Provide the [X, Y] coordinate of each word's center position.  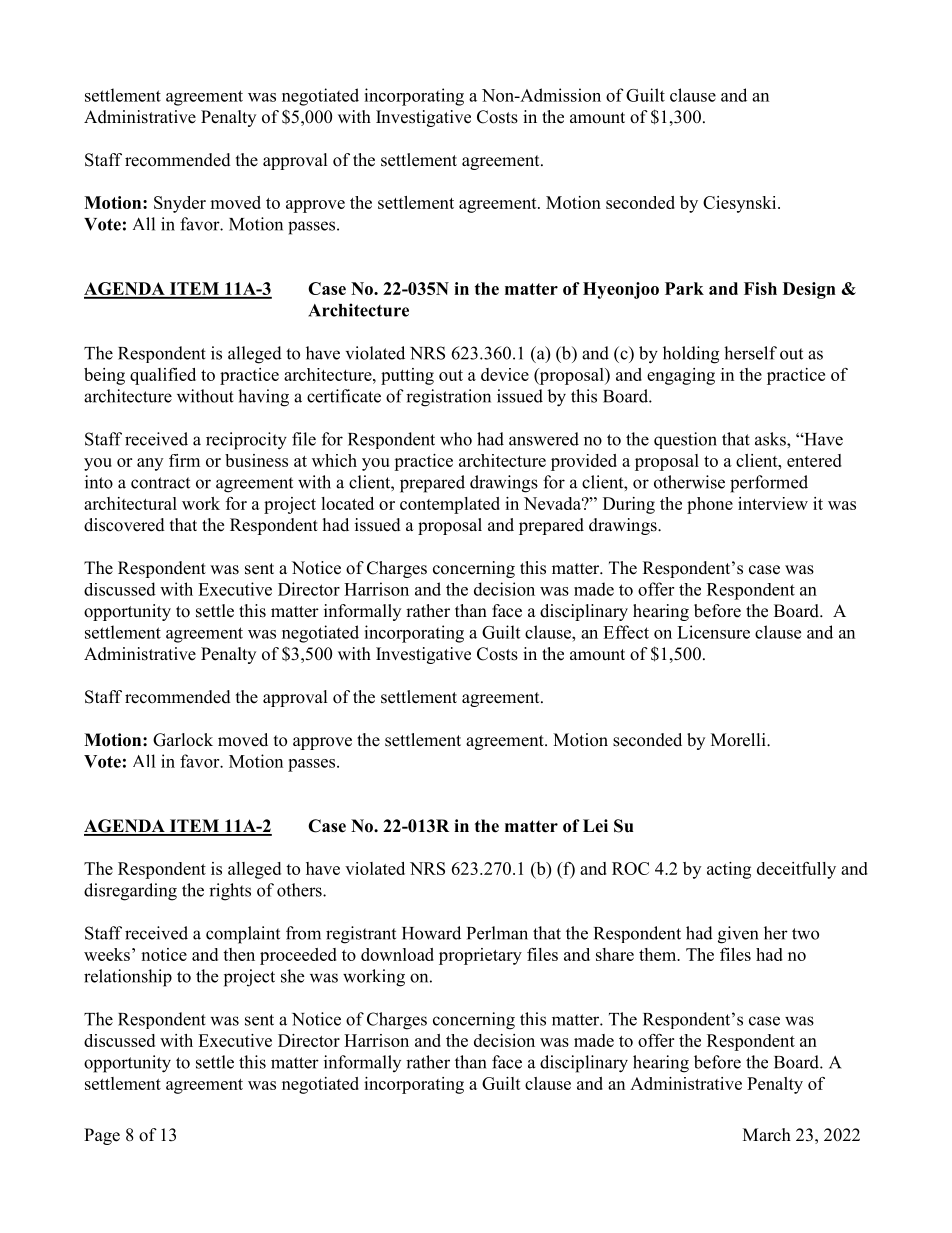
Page [102, 1136]
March [767, 1135]
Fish [760, 288]
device [505, 374]
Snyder [180, 204]
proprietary [480, 956]
